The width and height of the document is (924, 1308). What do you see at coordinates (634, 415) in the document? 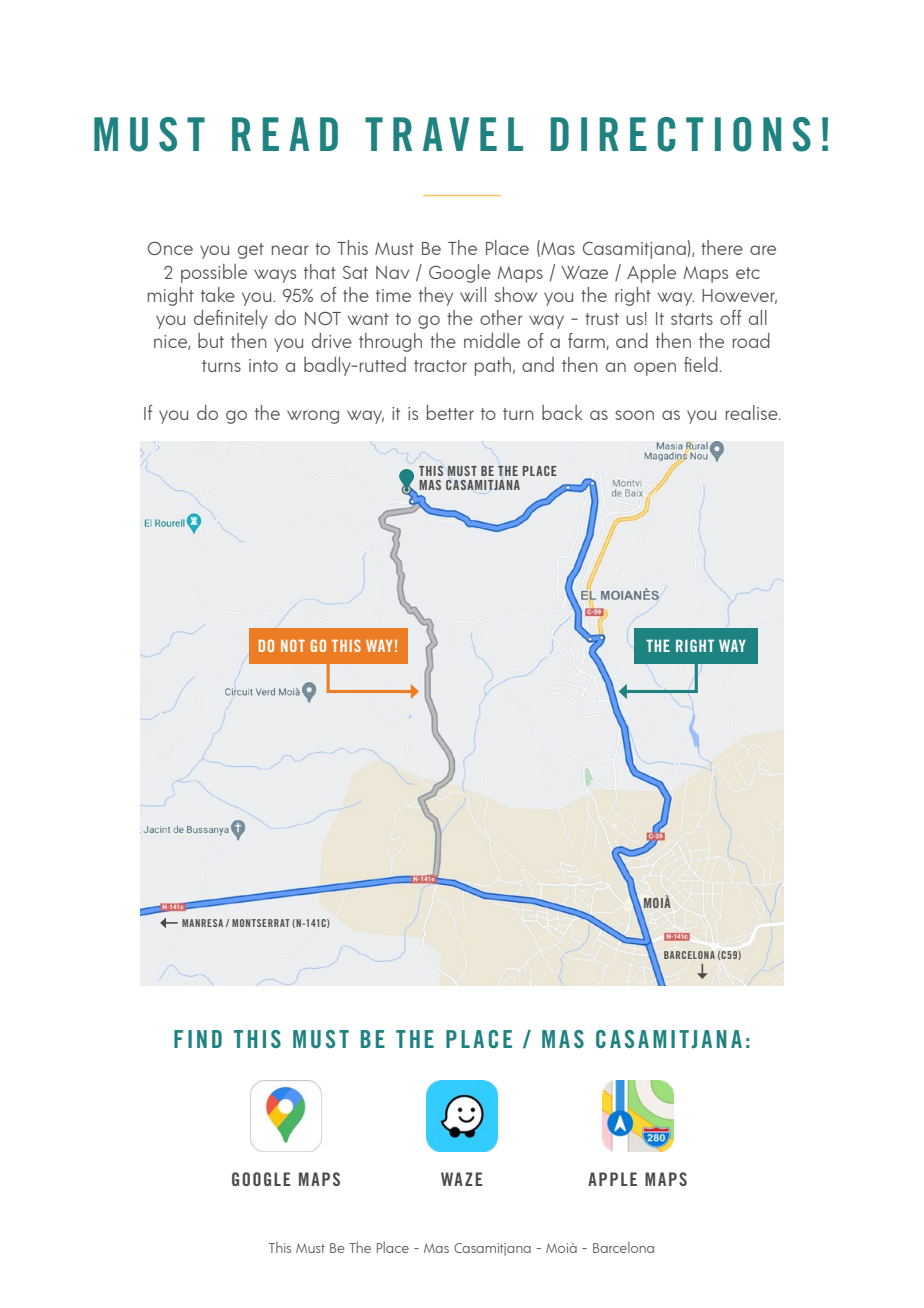
I see `soon` at bounding box center [634, 415].
